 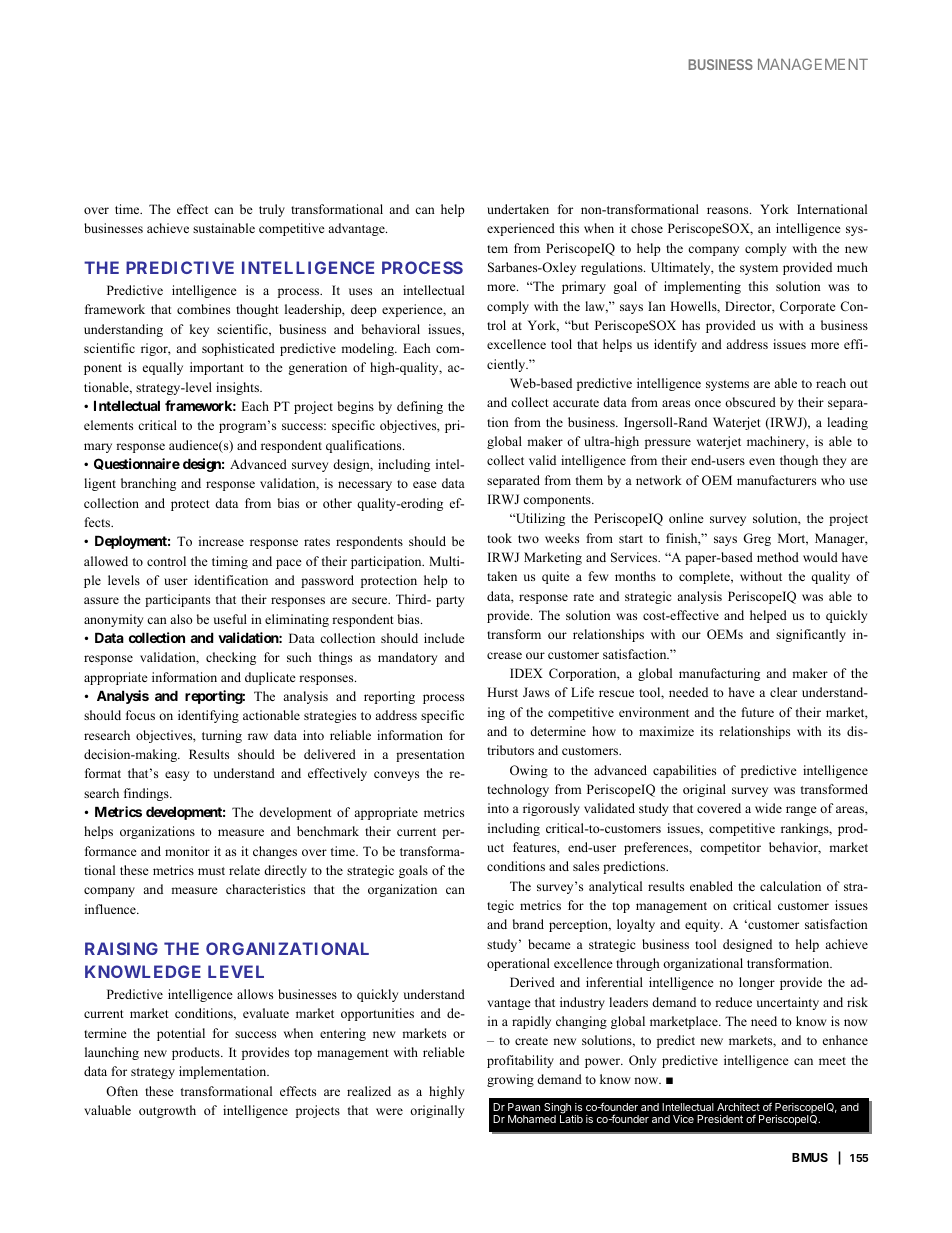 I want to click on easy, so click(x=177, y=776).
